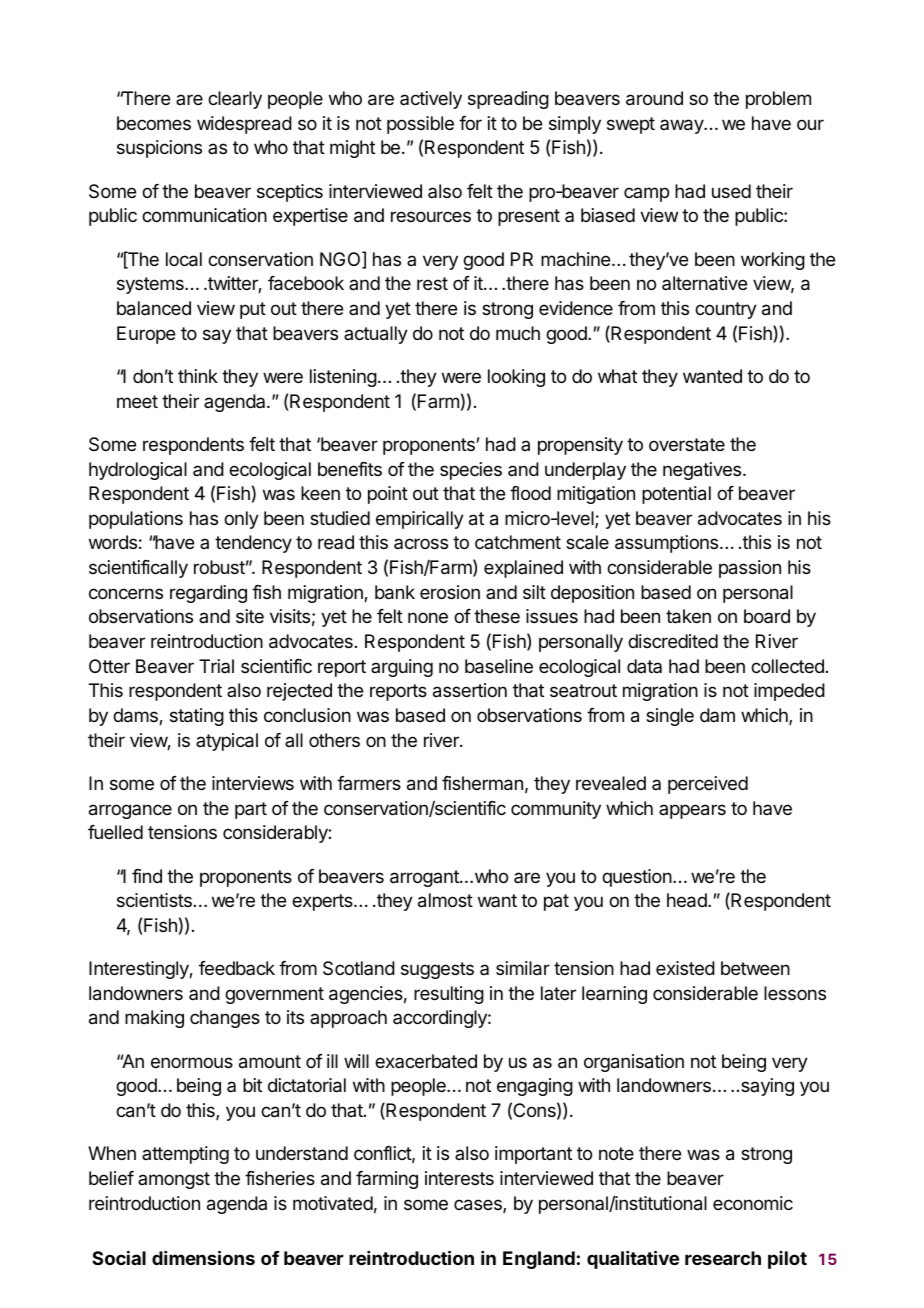 The width and height of the image is (924, 1308). I want to click on part, so click(251, 810).
